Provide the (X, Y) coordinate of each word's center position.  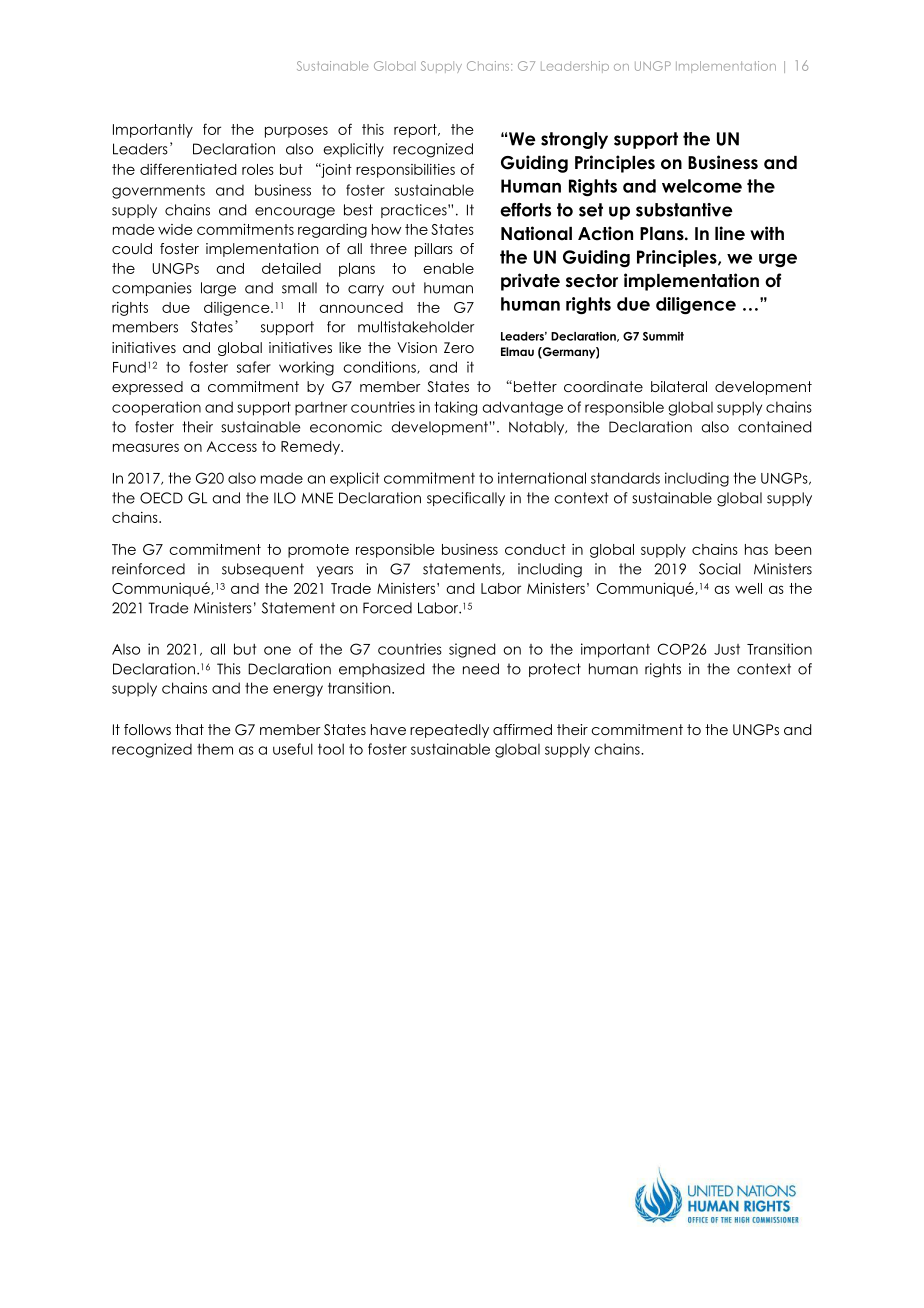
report (416, 131)
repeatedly (449, 731)
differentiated (188, 169)
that (189, 729)
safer (254, 367)
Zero (459, 347)
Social (720, 569)
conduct (535, 549)
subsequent (263, 570)
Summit (663, 336)
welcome (702, 186)
